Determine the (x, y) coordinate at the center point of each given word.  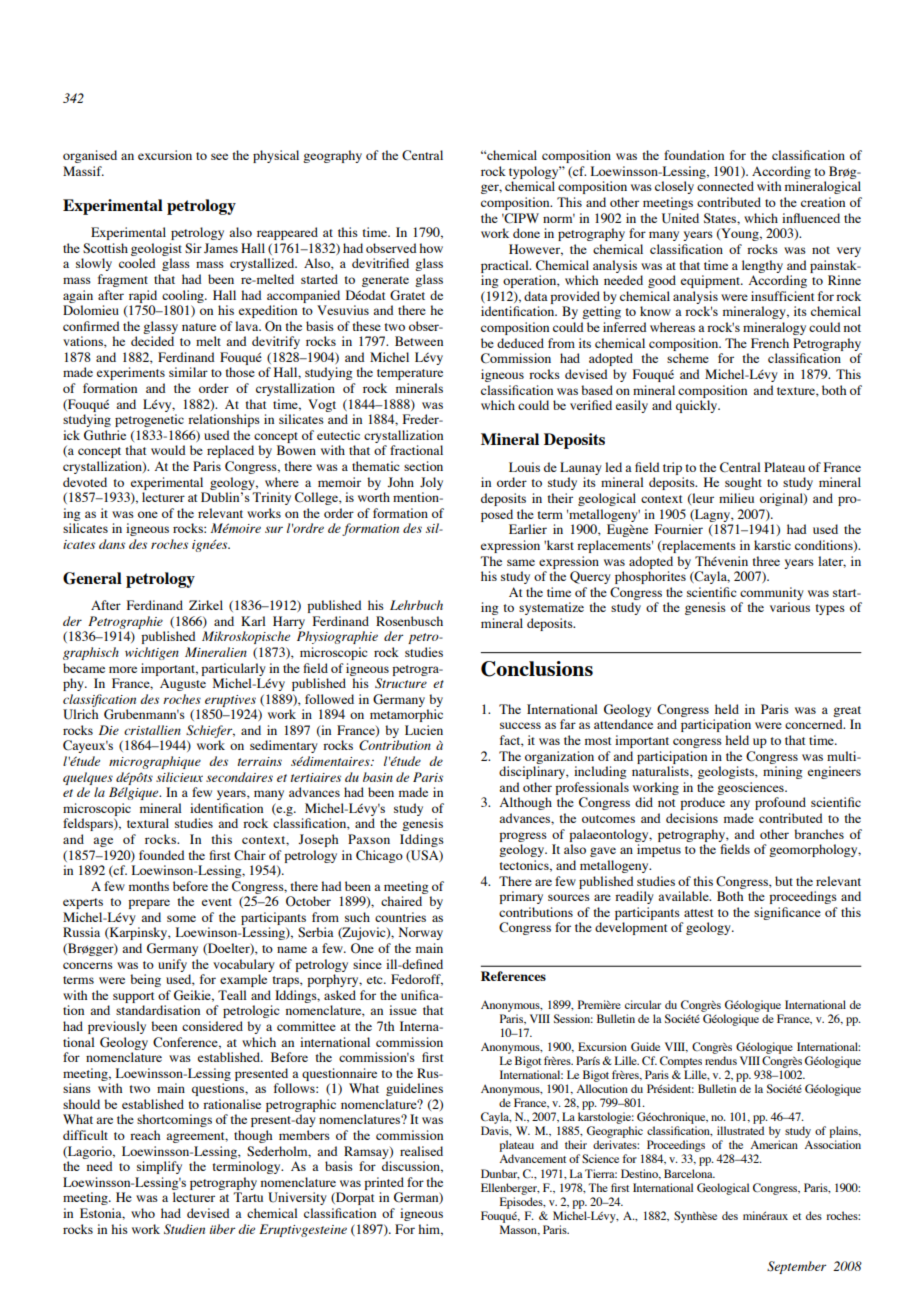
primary (521, 897)
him (430, 1230)
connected (725, 186)
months (149, 886)
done (526, 233)
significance (787, 913)
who (143, 1213)
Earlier (528, 529)
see (219, 156)
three (766, 561)
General (92, 578)
